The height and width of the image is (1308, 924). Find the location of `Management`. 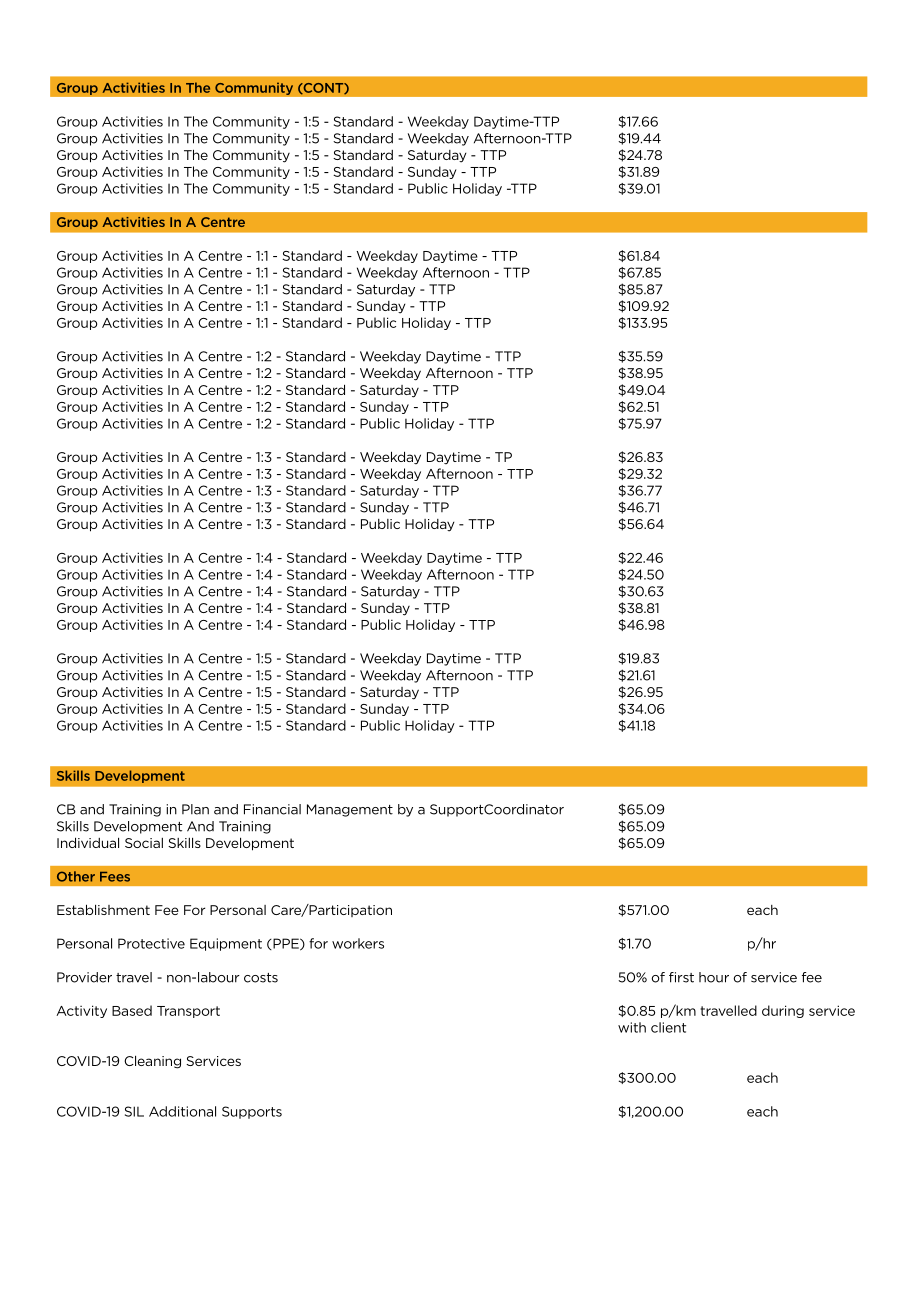

Management is located at coordinates (350, 810).
